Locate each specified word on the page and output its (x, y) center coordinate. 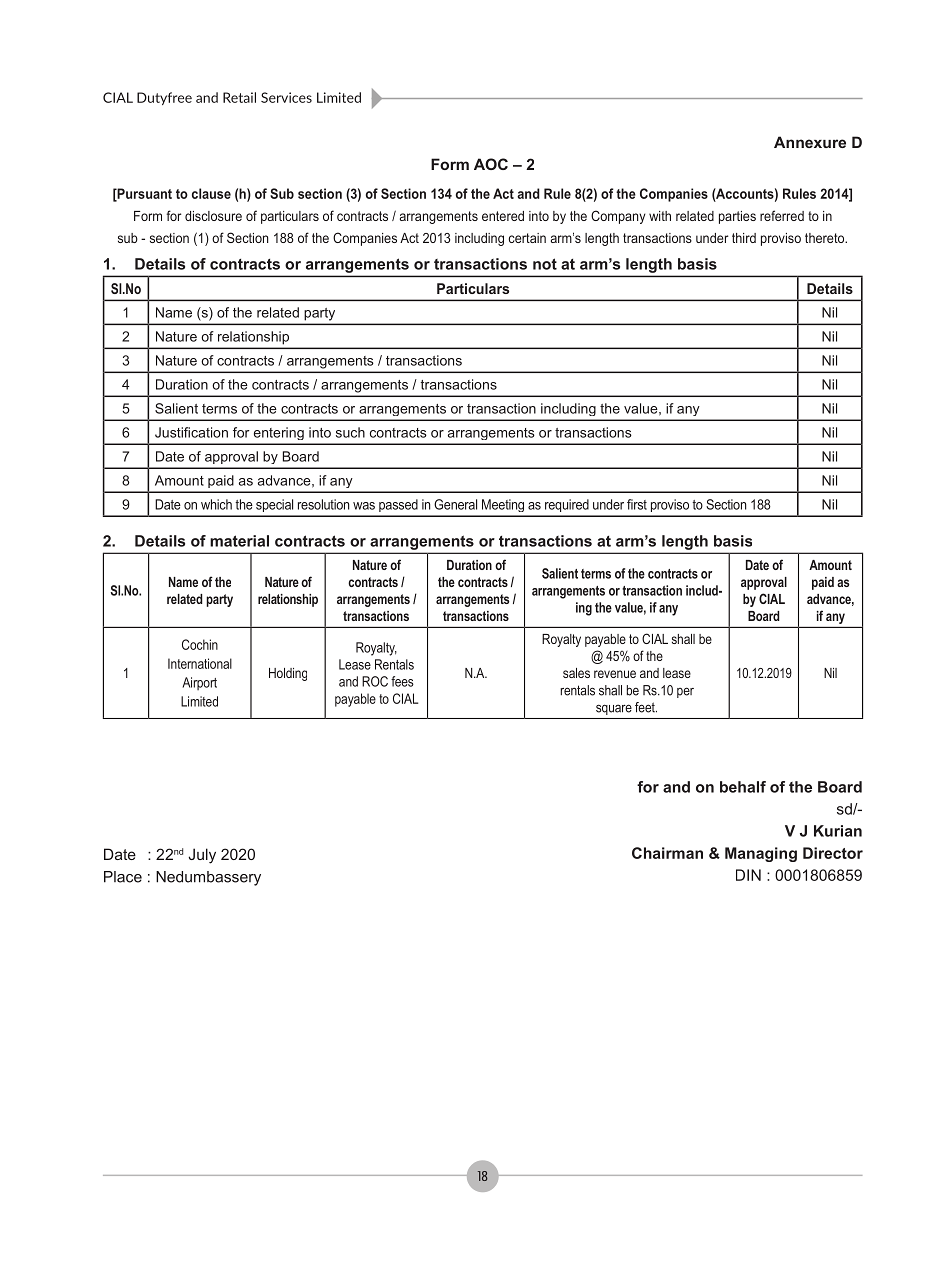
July (202, 856)
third (744, 238)
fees (402, 681)
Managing (761, 854)
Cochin (200, 644)
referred (782, 215)
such (350, 432)
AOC (491, 164)
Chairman (667, 853)
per (685, 692)
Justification (191, 432)
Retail (239, 97)
